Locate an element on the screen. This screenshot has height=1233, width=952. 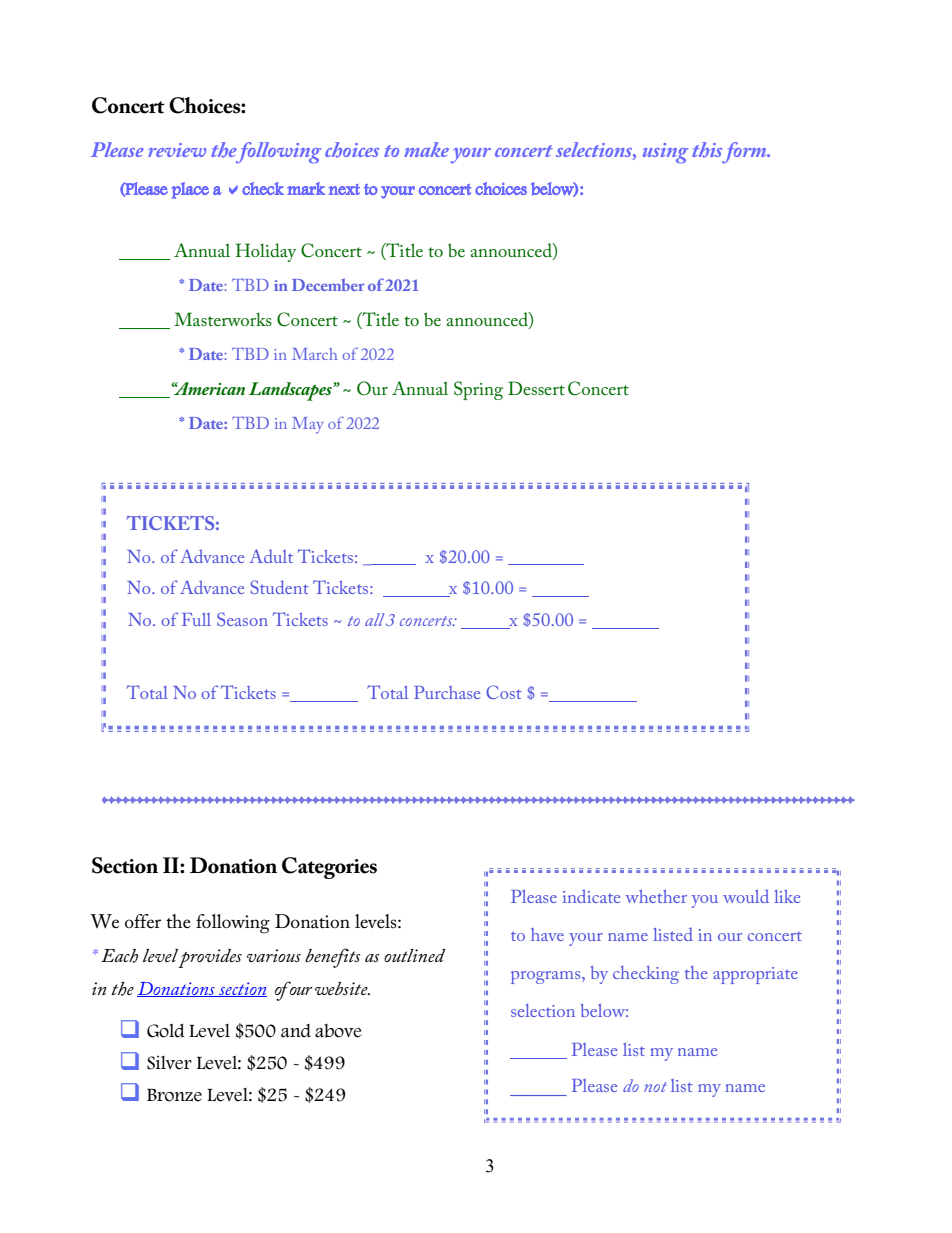
make is located at coordinates (426, 149).
